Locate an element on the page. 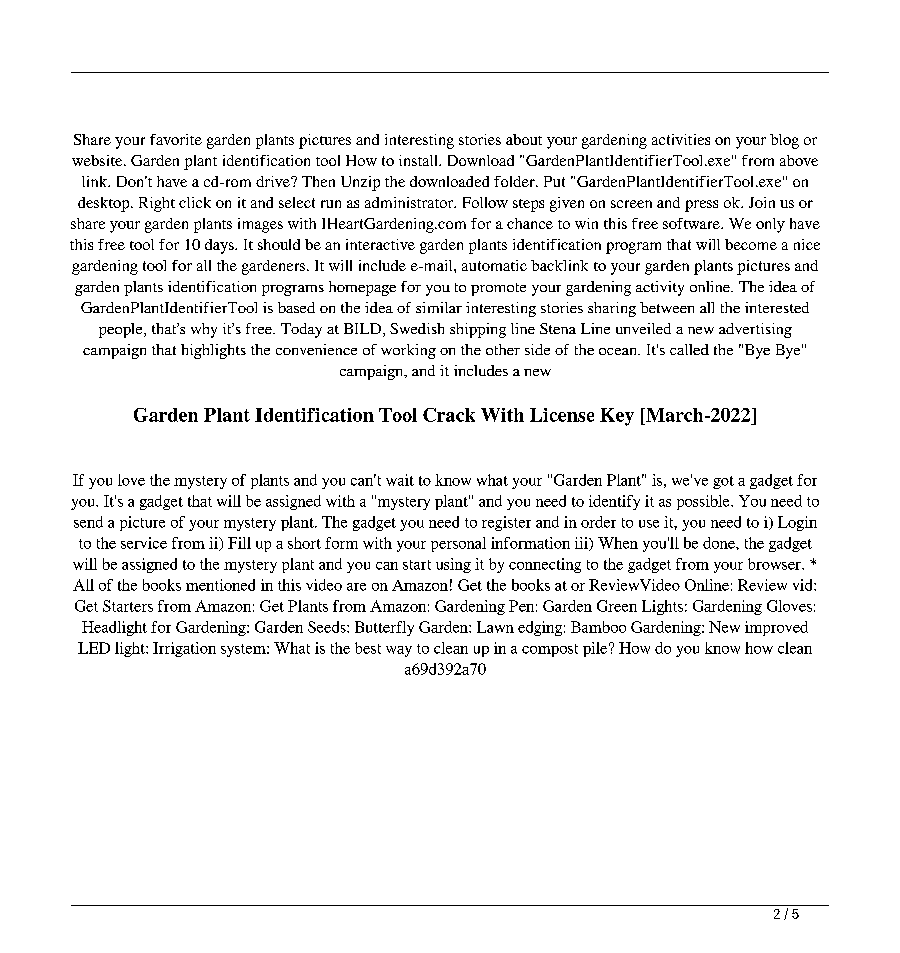 The height and width of the document is (953, 900). Lawn is located at coordinates (495, 627).
